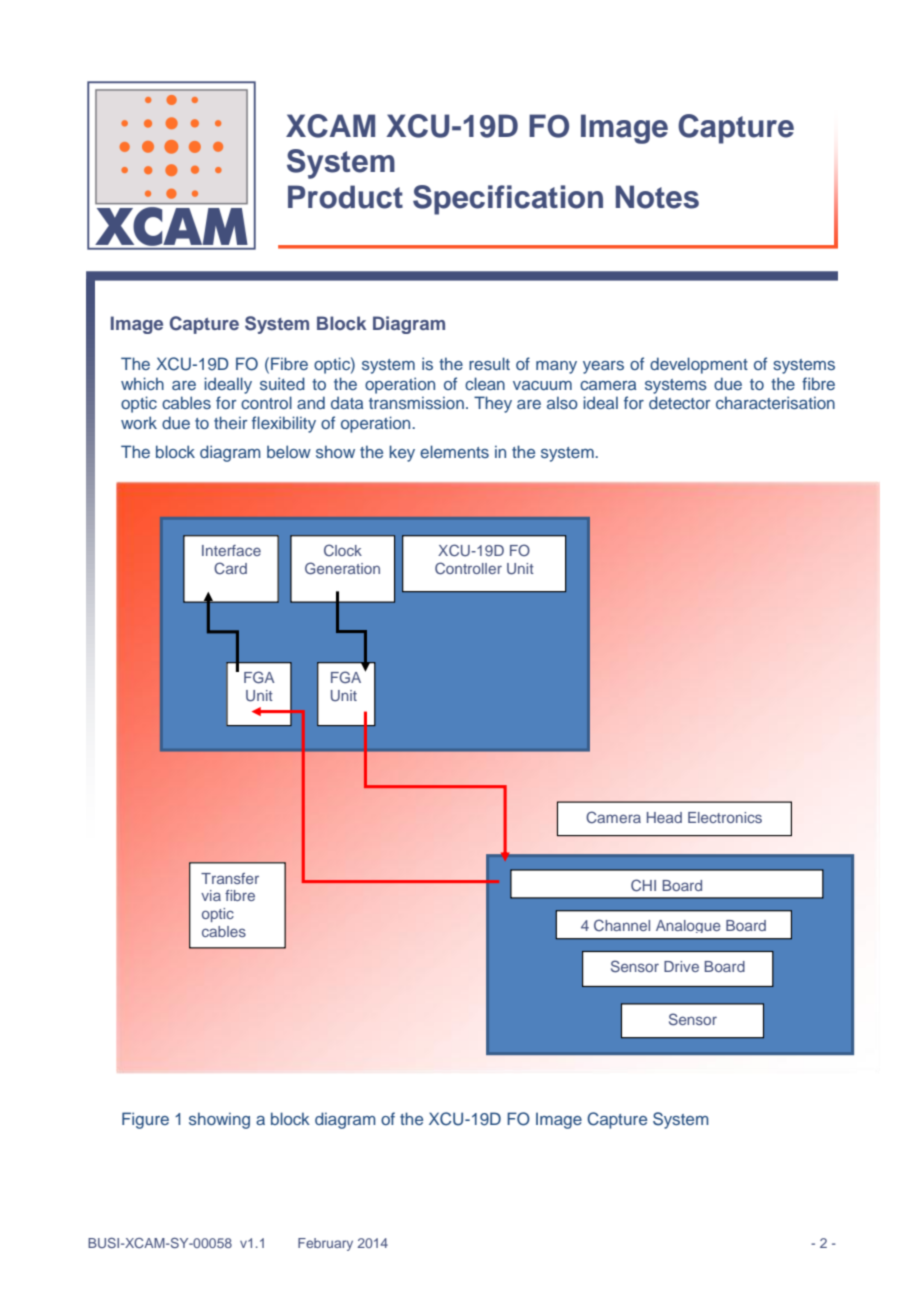 This screenshot has width=924, height=1307. I want to click on Card, so click(230, 568).
